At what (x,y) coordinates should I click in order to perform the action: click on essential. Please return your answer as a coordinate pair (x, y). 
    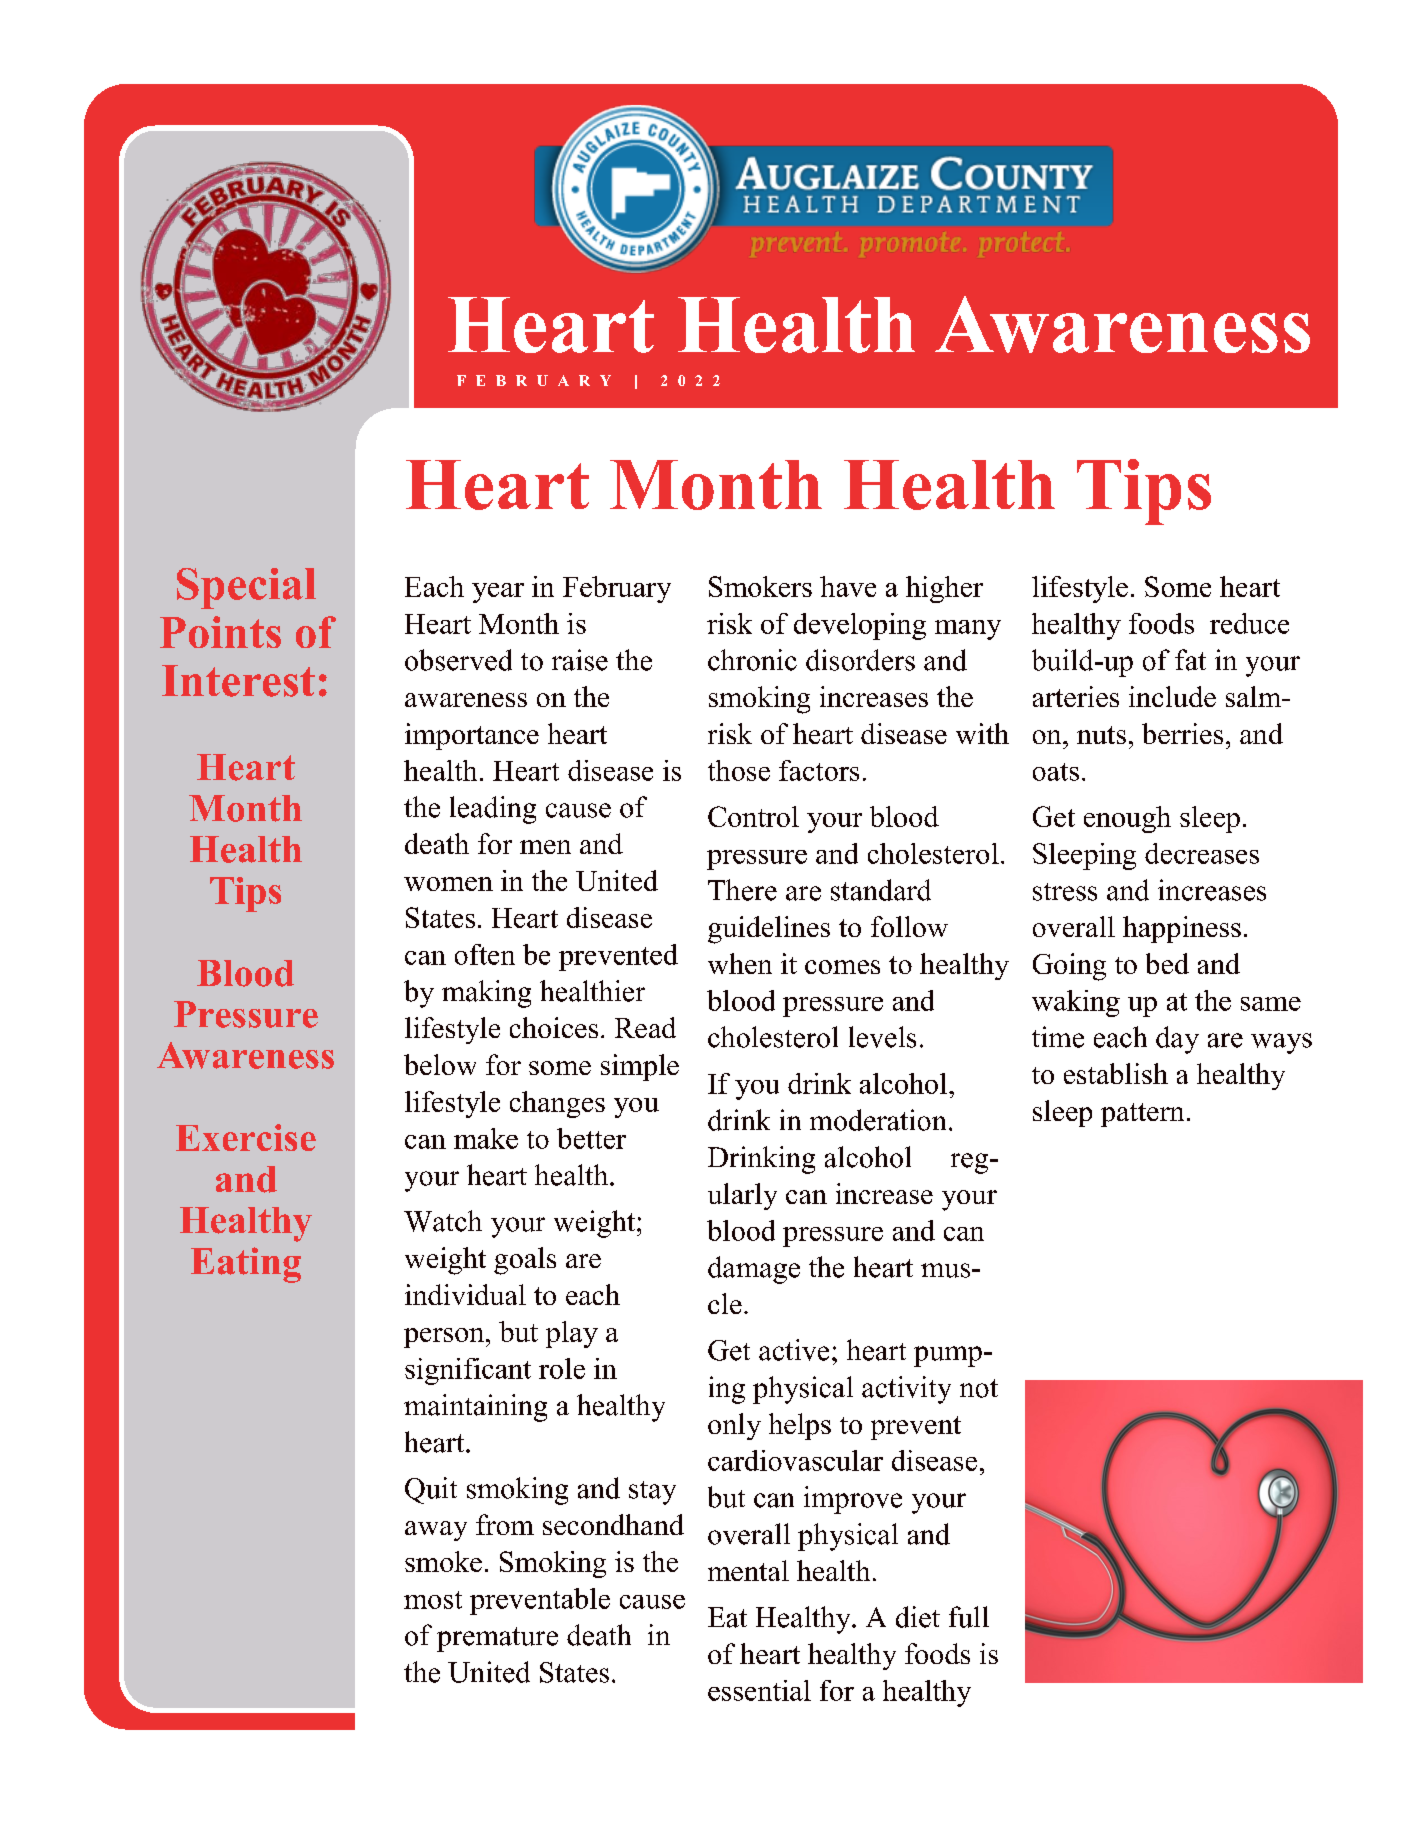
    Looking at the image, I should click on (759, 1690).
